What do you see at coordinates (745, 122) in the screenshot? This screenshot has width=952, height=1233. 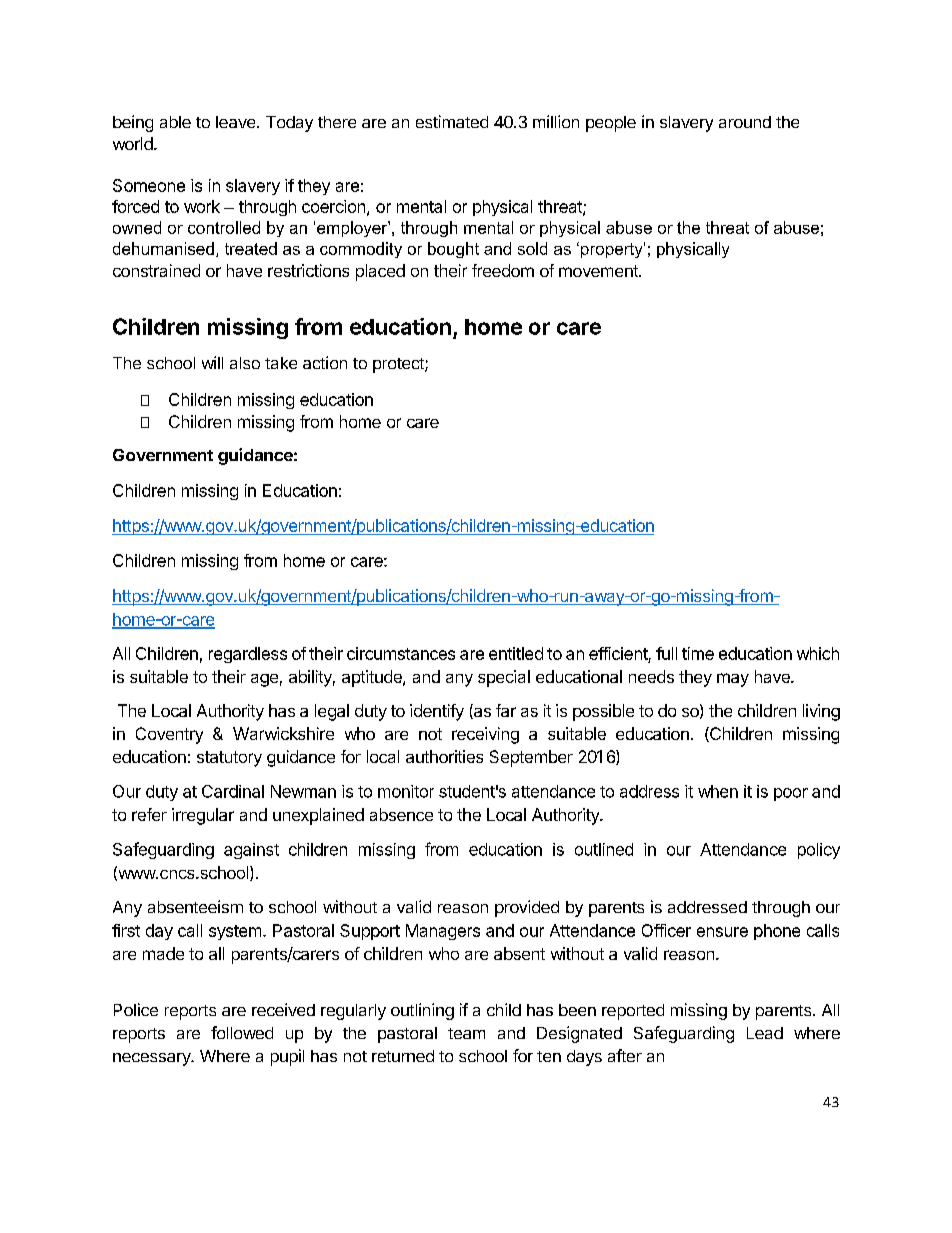 I see `around` at bounding box center [745, 122].
